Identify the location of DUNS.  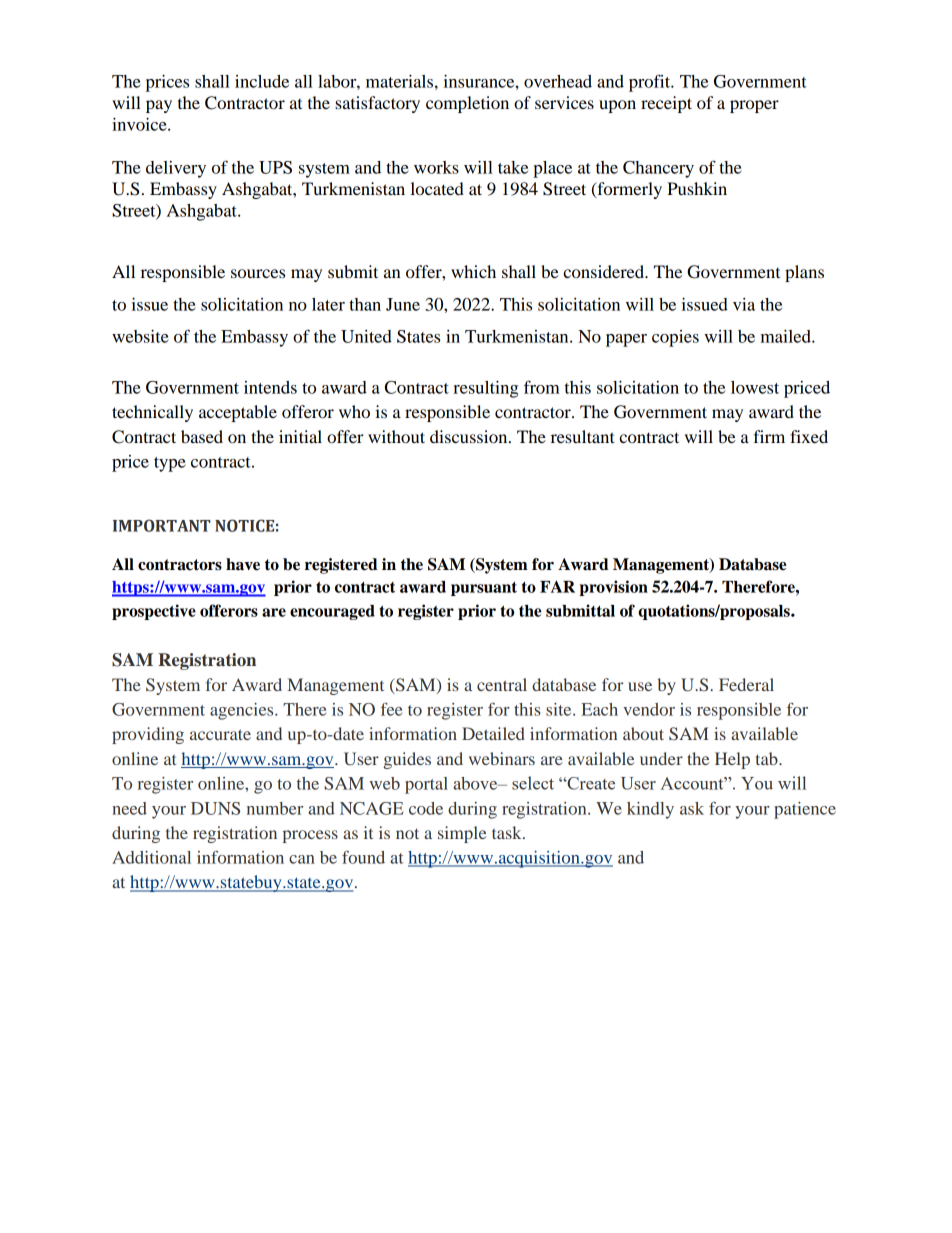
(215, 808).
